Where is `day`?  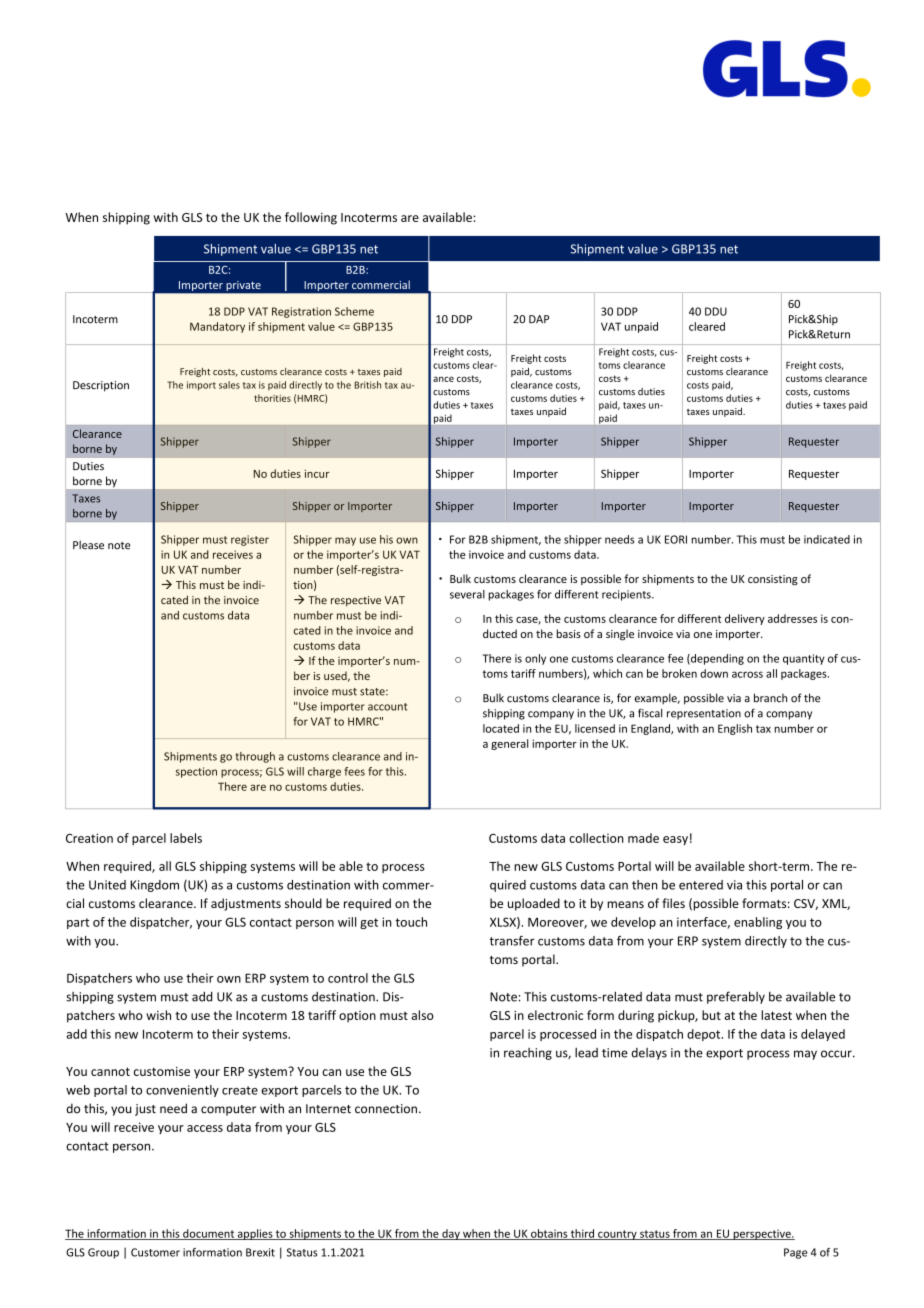
day is located at coordinates (451, 1234).
